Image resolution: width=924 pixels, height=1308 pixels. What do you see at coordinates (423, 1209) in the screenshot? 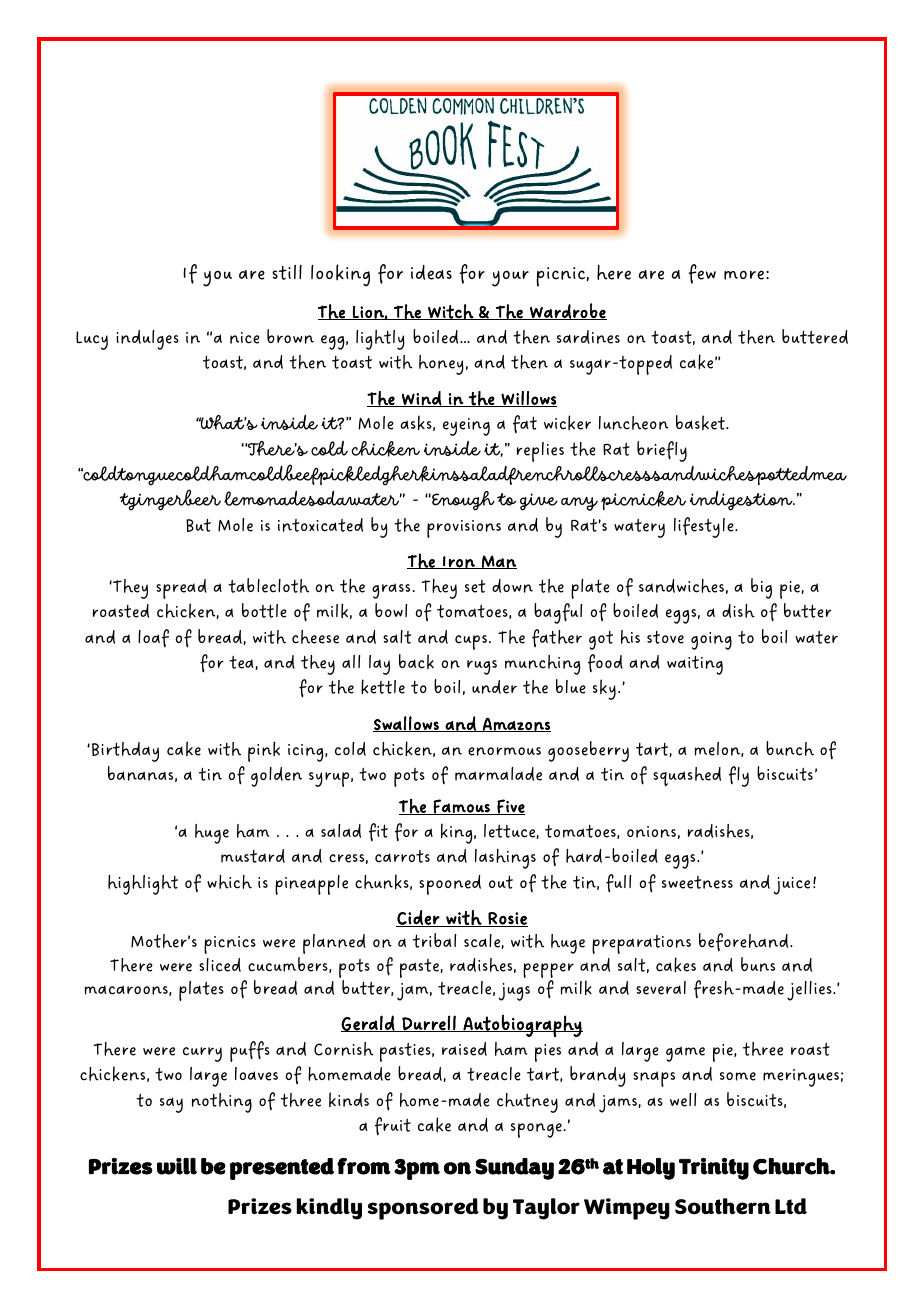
I see `sponsored` at bounding box center [423, 1209].
